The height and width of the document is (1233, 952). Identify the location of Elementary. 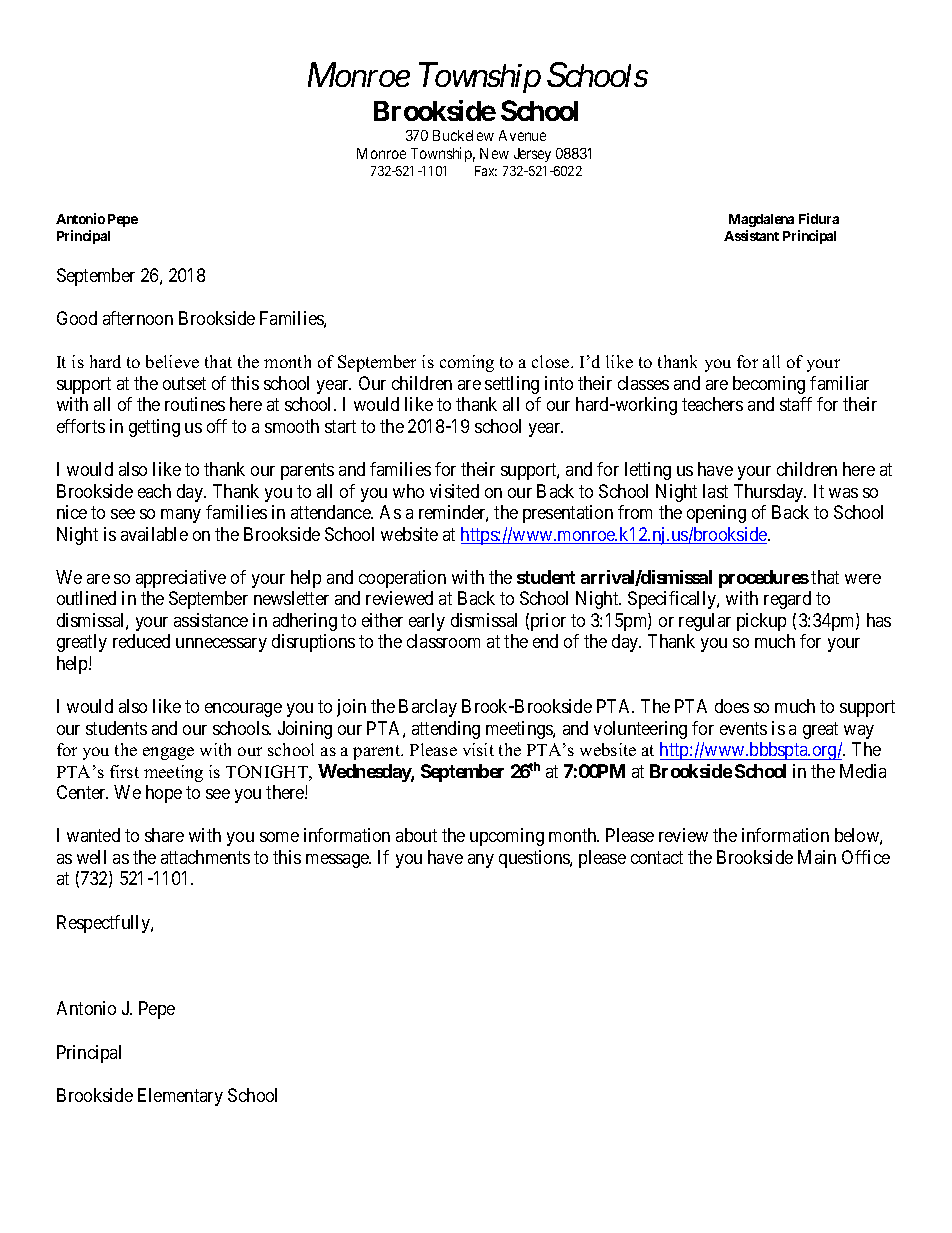
(180, 1097).
